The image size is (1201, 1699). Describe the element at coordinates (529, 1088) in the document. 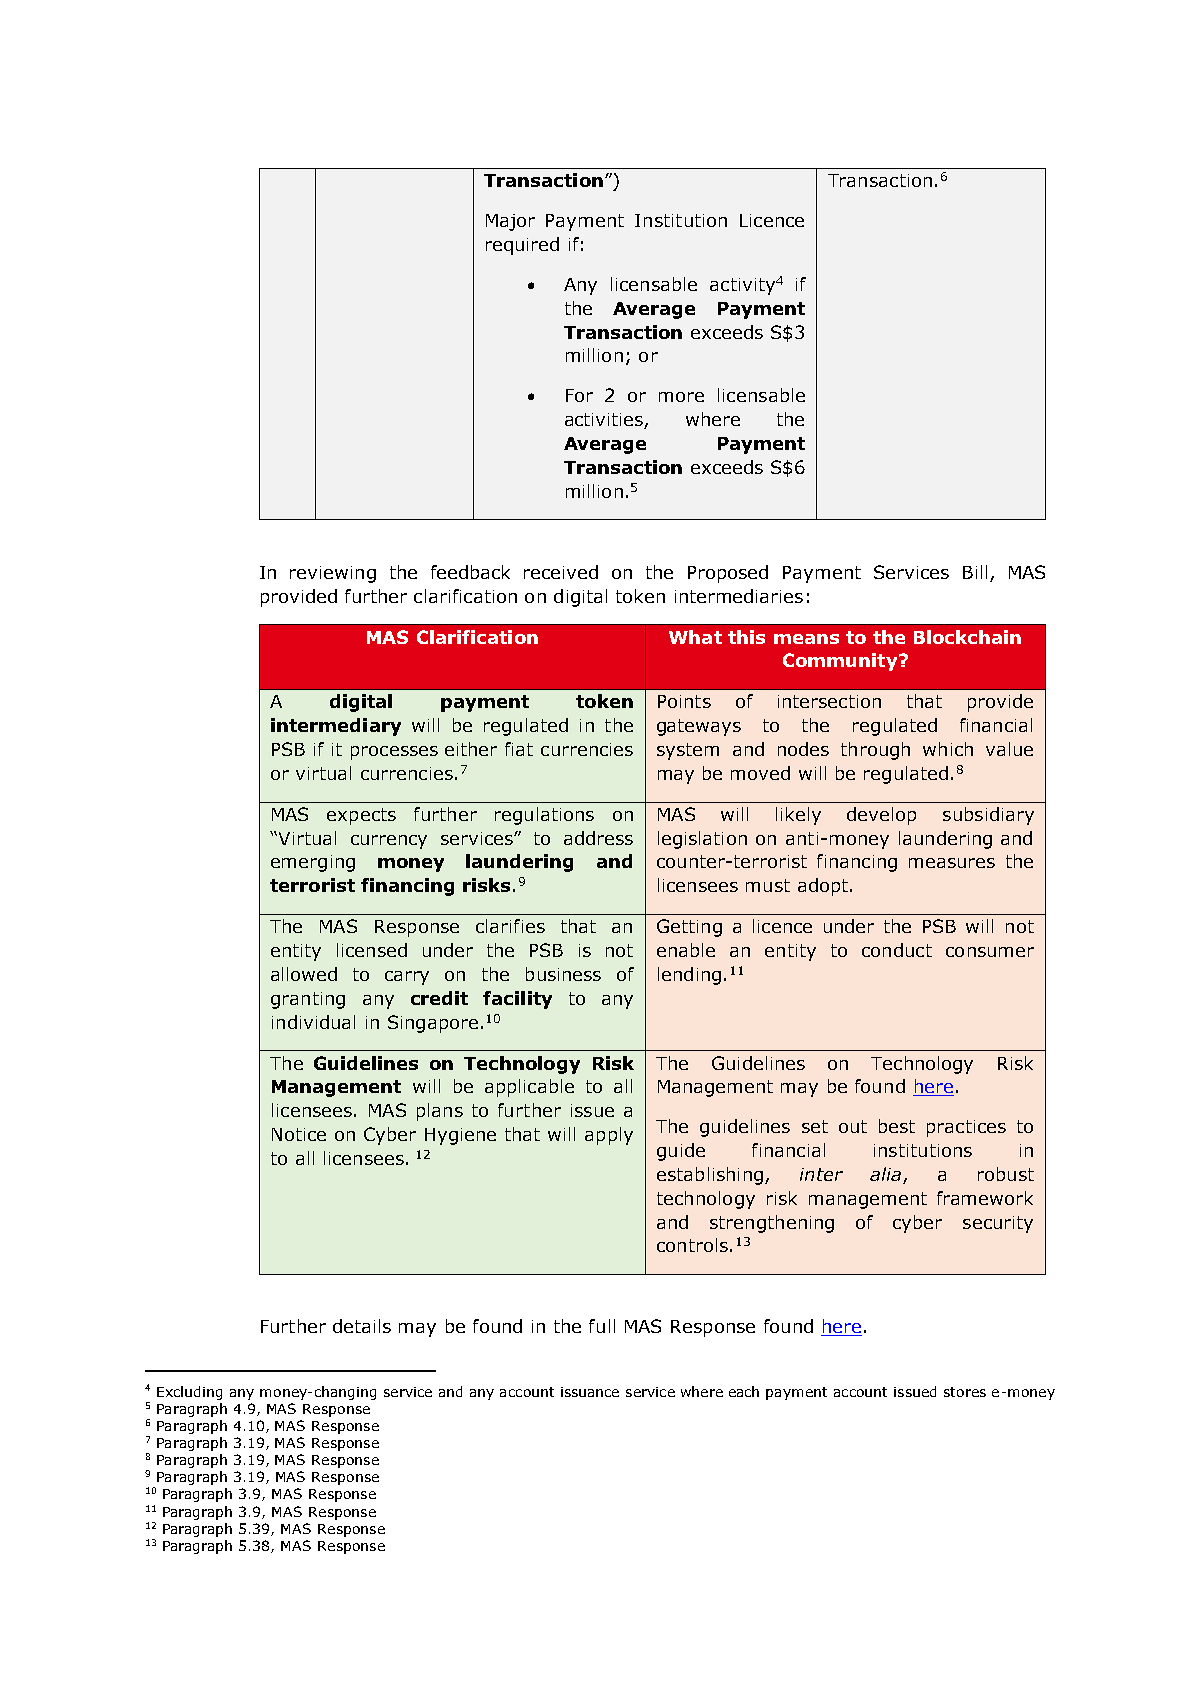

I see `applicable` at that location.
